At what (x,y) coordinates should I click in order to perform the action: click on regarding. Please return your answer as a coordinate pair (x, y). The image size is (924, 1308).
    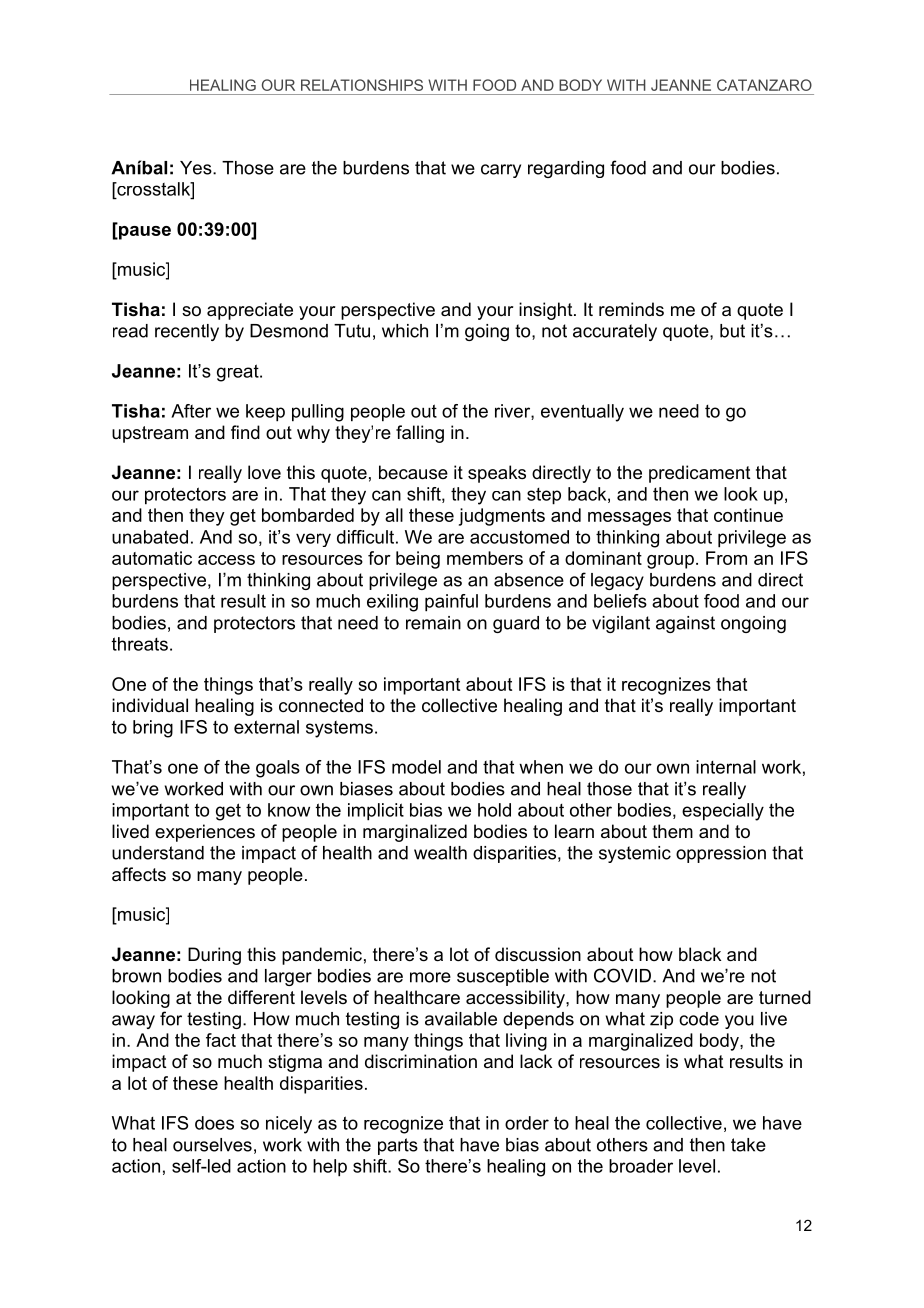
    Looking at the image, I should click on (566, 169).
